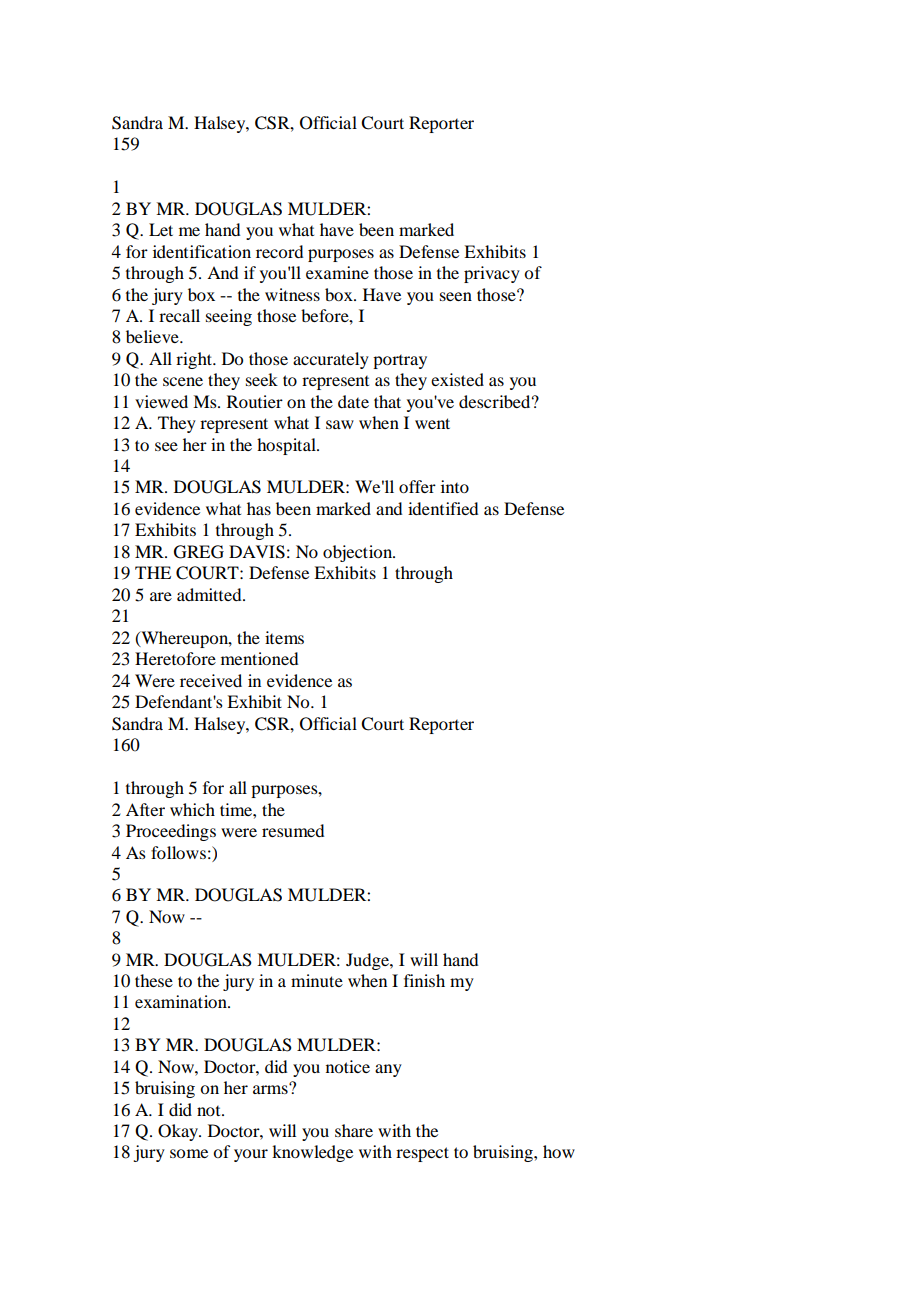 This screenshot has height=1308, width=924. I want to click on resumed, so click(293, 830).
